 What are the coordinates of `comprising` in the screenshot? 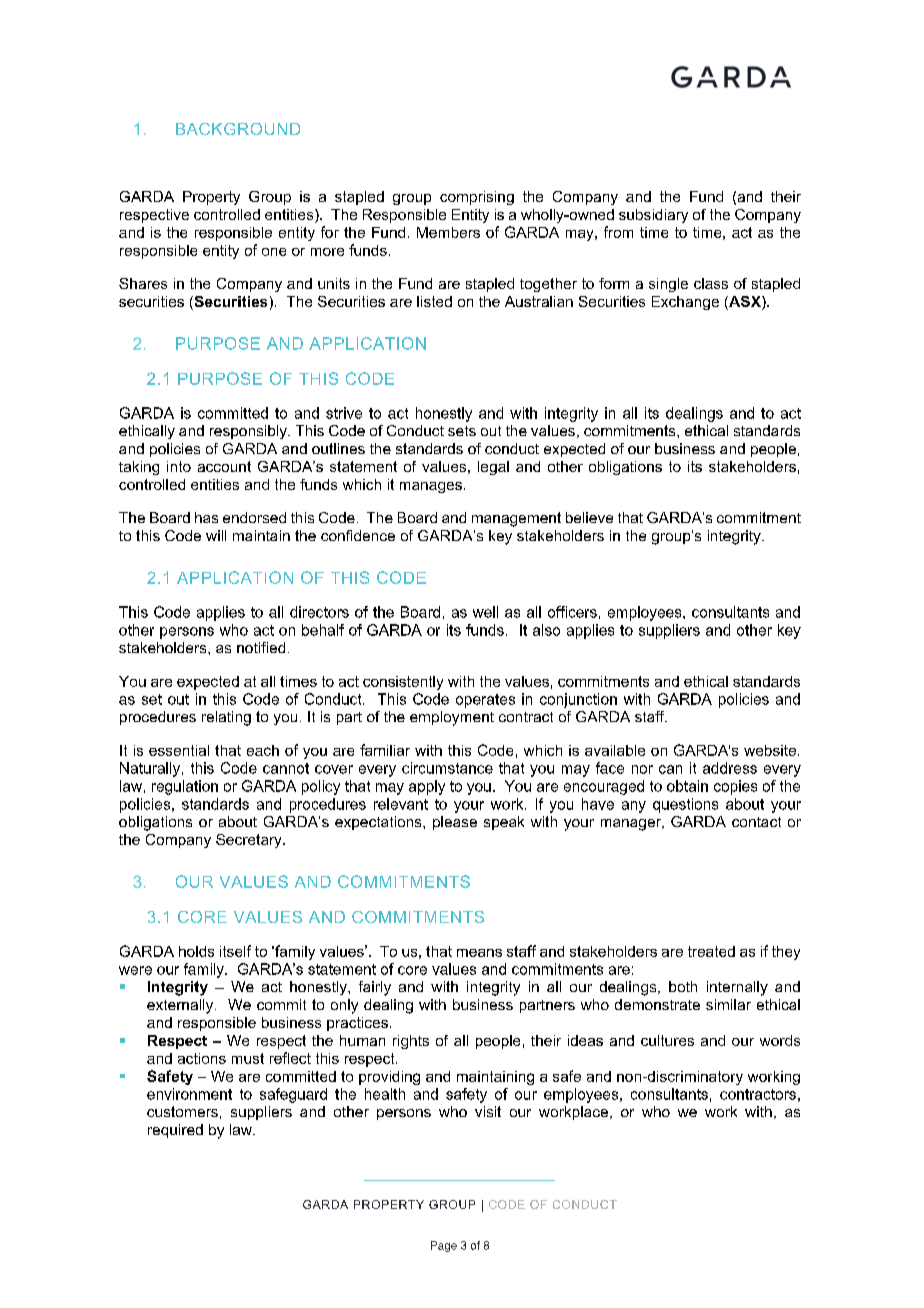 It's located at (477, 198).
